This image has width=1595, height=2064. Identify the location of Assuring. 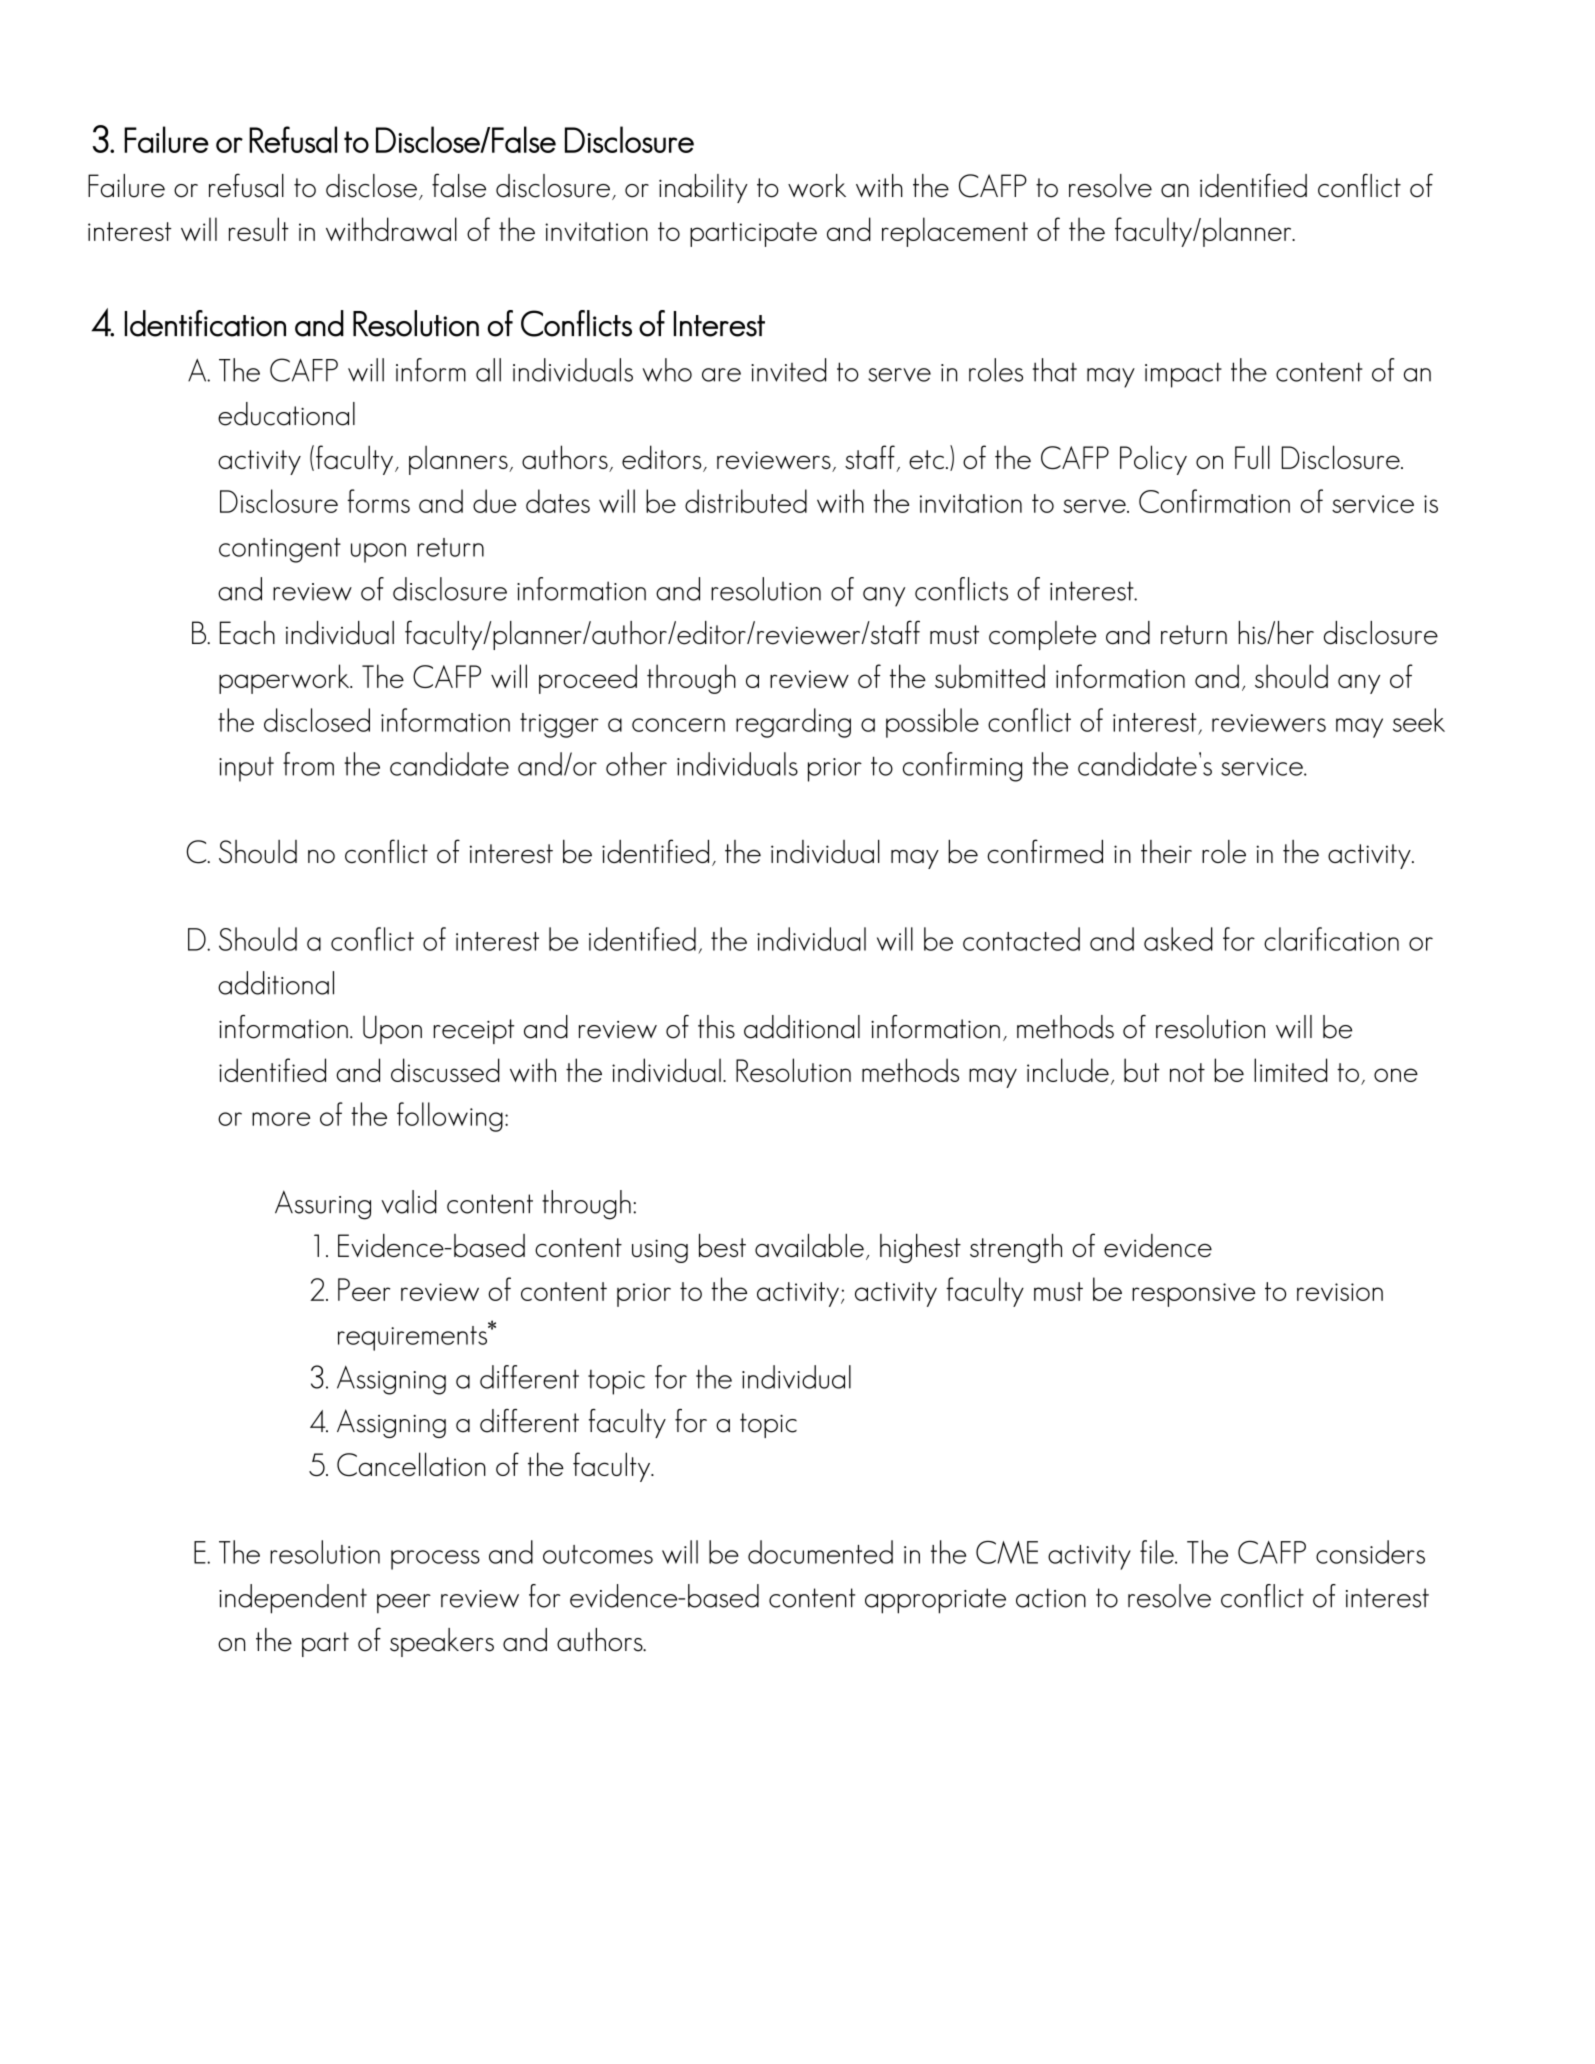
(323, 1205).
